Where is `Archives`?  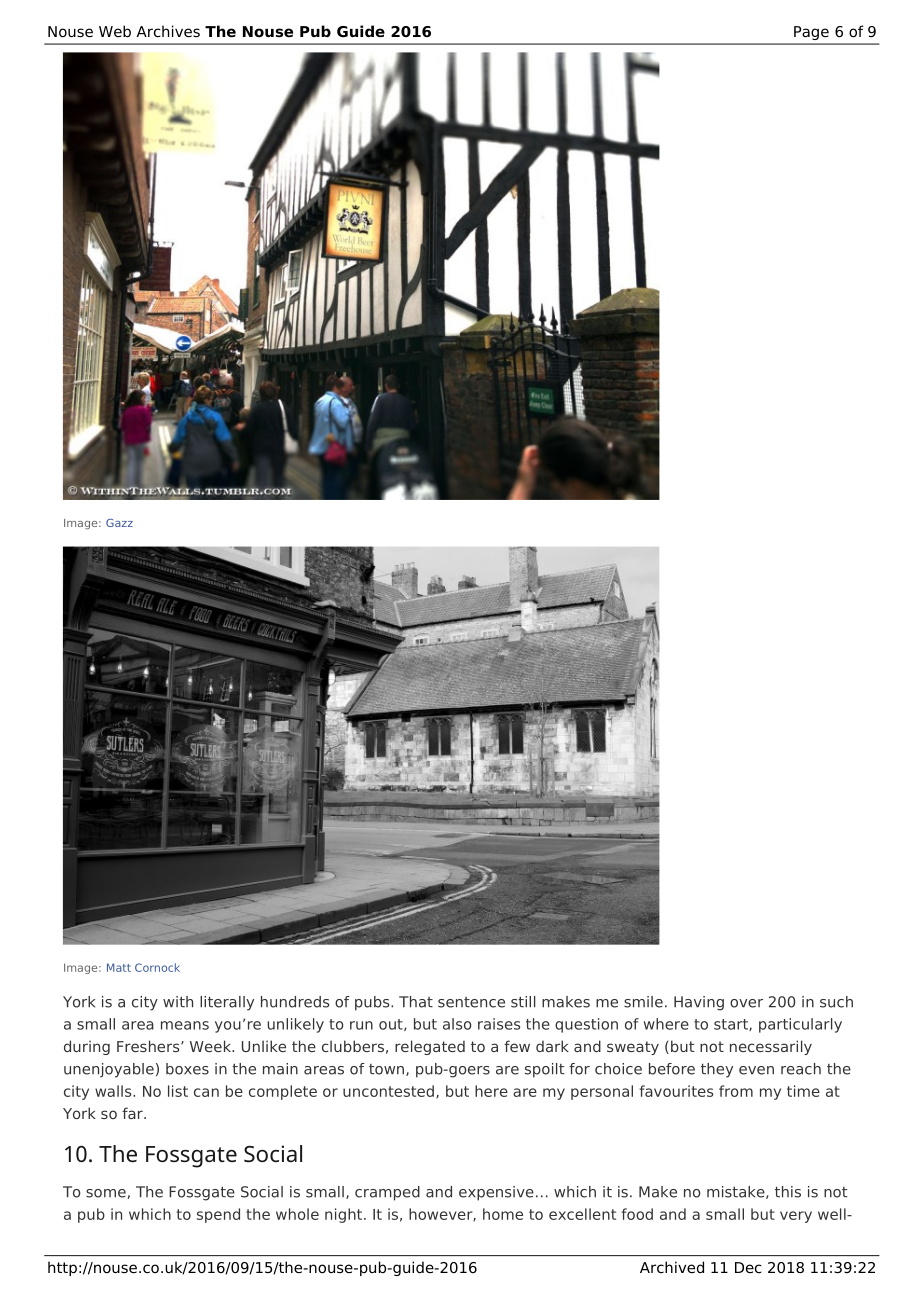 Archives is located at coordinates (168, 31).
